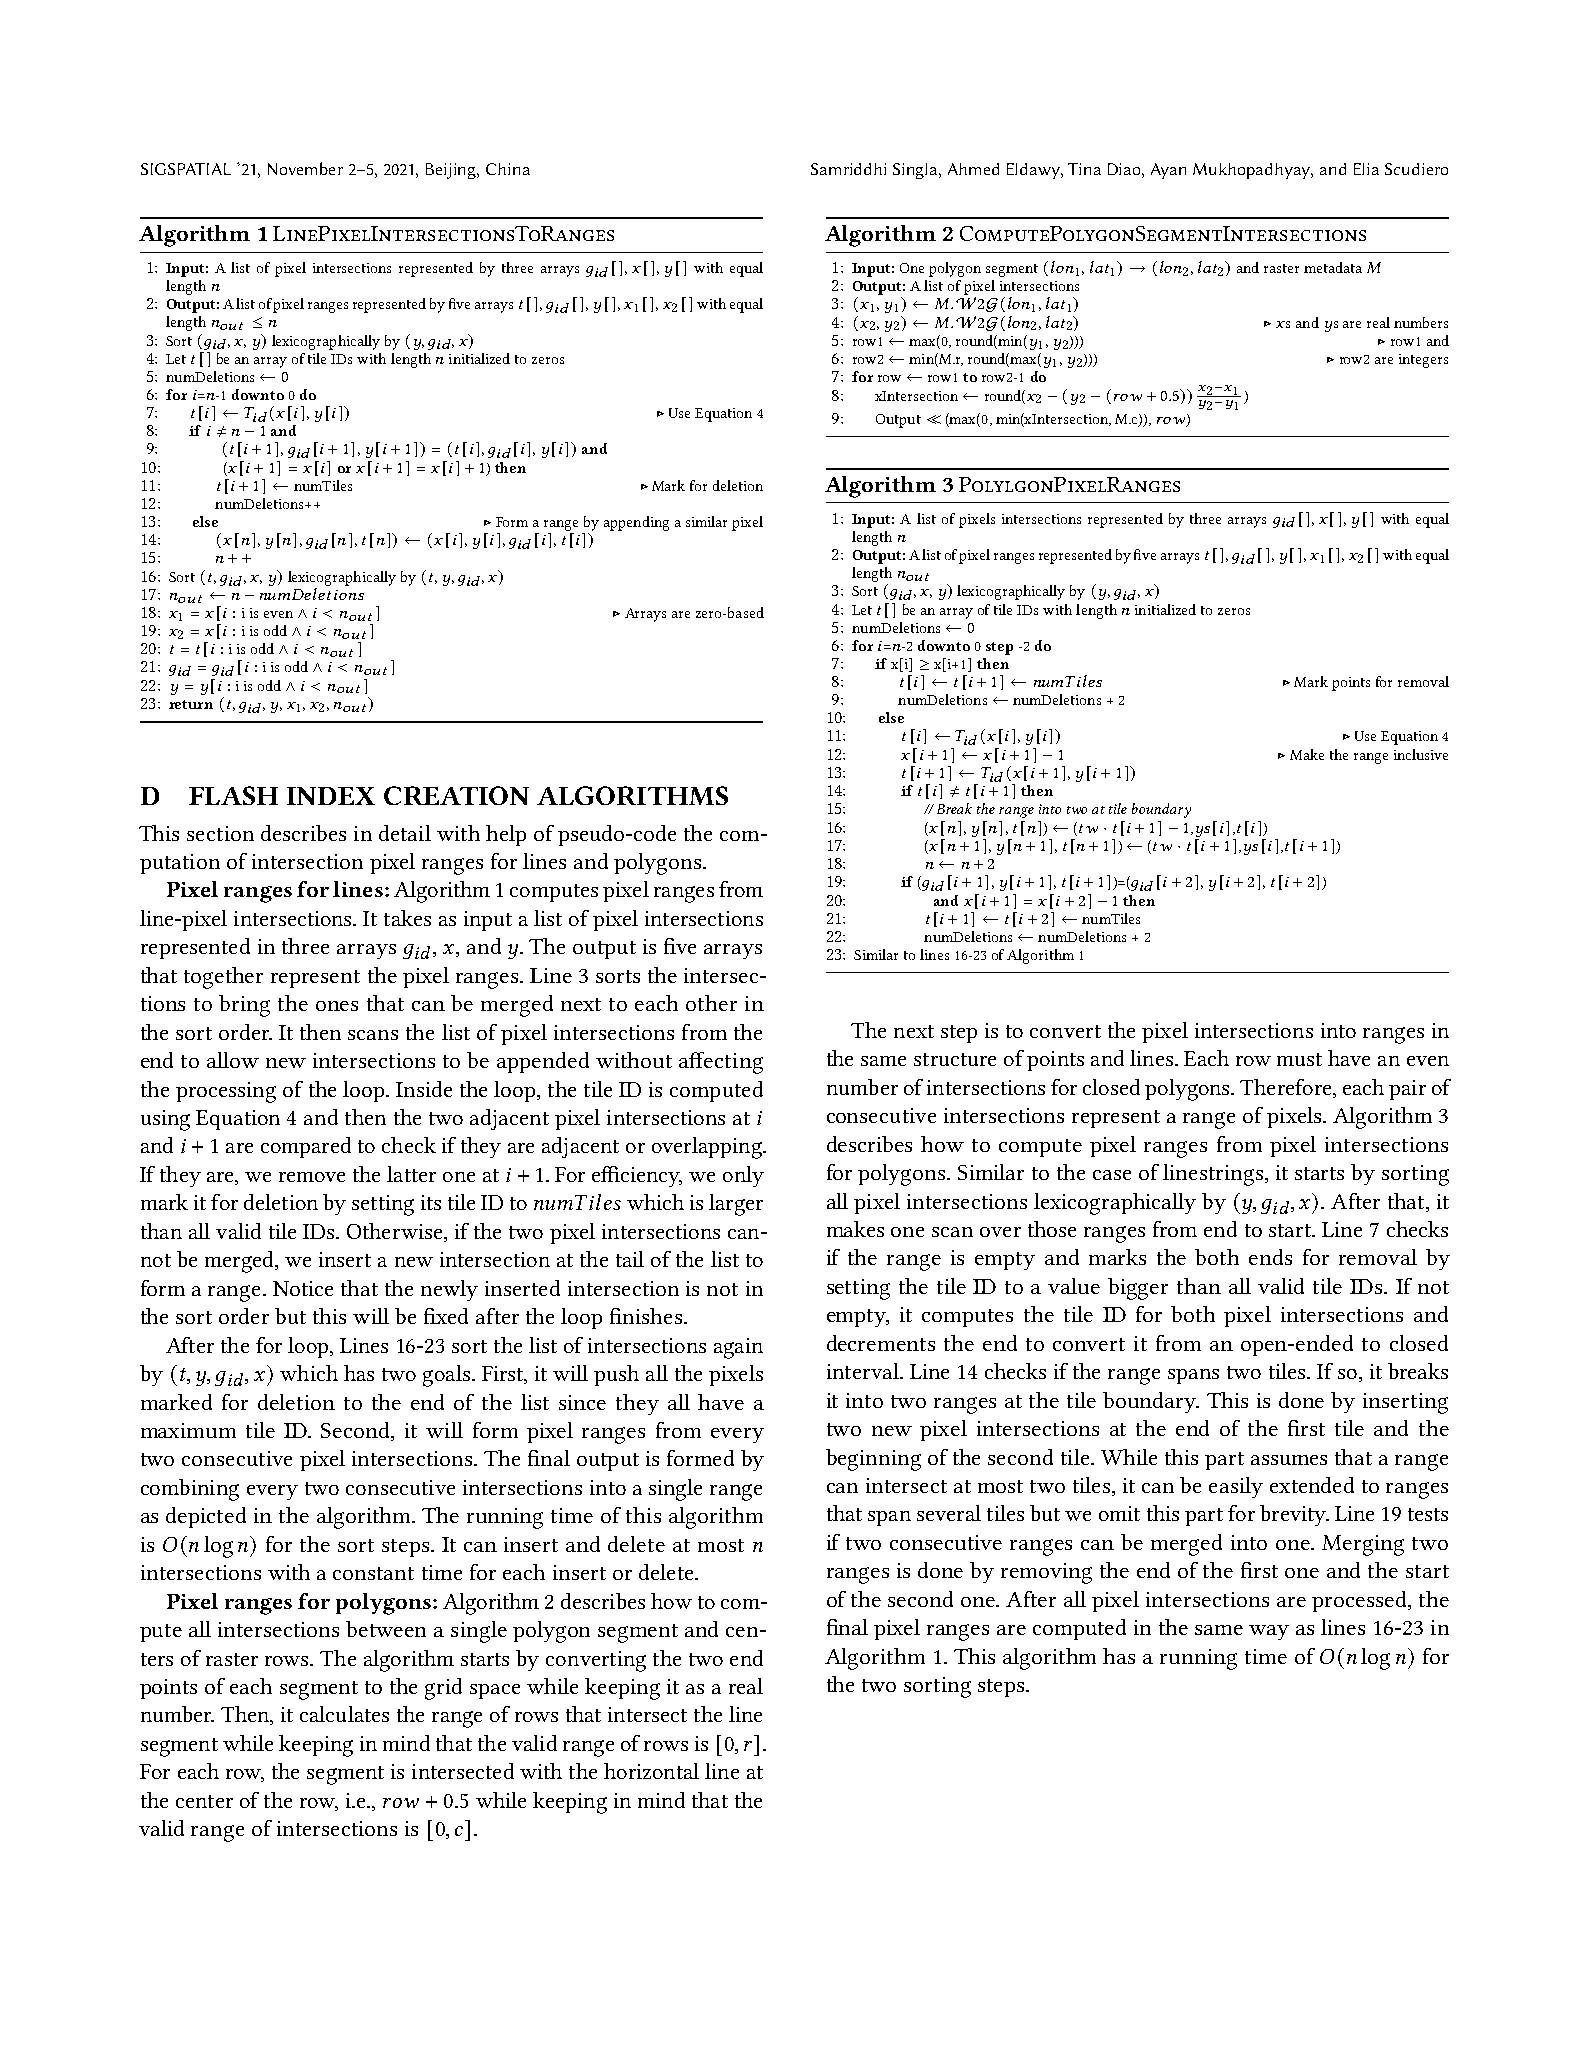 The image size is (1589, 2056). Describe the element at coordinates (331, 796) in the screenshot. I see `INDEX` at that location.
